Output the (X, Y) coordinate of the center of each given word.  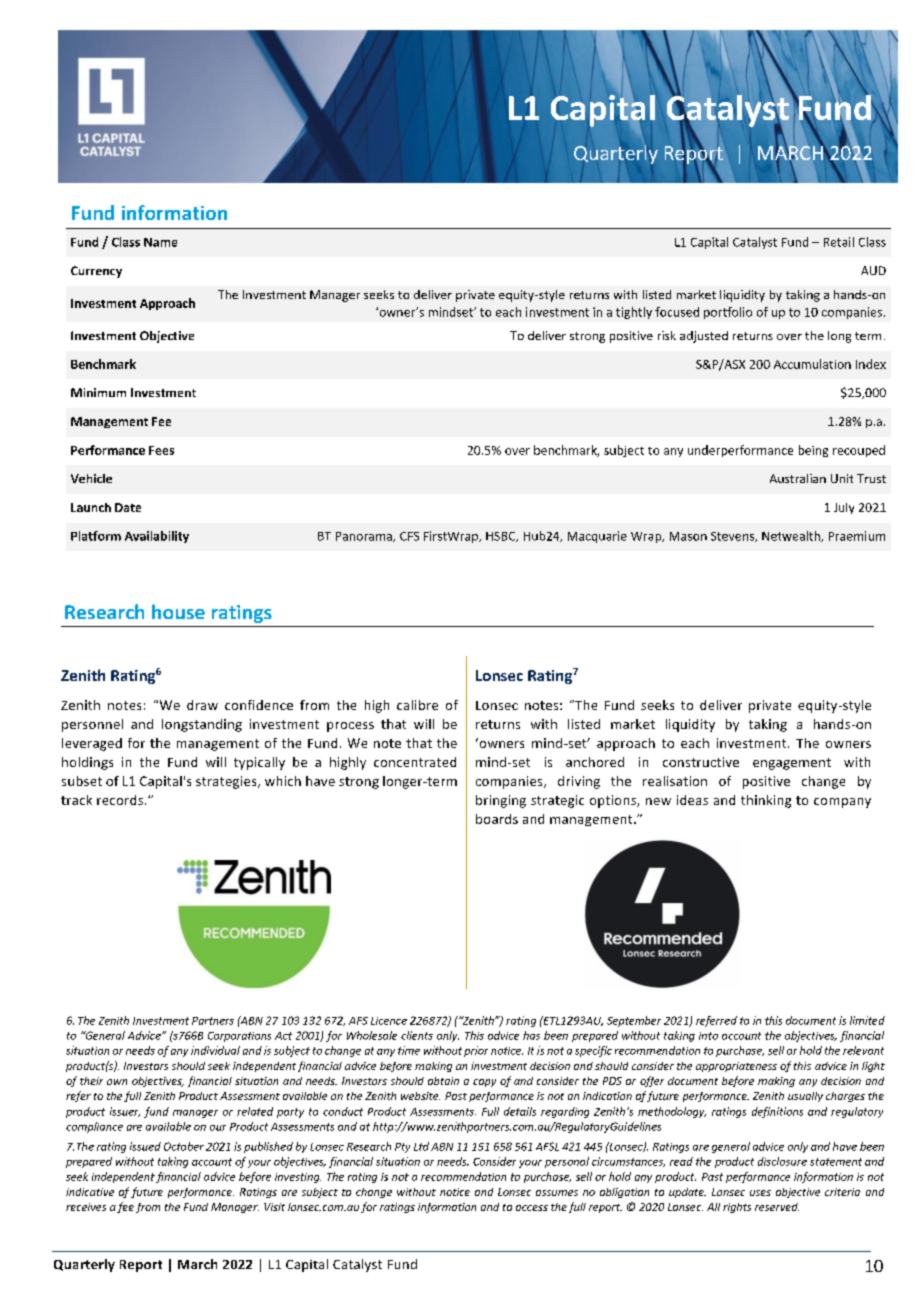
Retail (839, 242)
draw (202, 705)
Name (160, 242)
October (184, 1146)
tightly (634, 313)
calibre (417, 705)
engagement (792, 764)
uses (760, 1193)
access (532, 1208)
